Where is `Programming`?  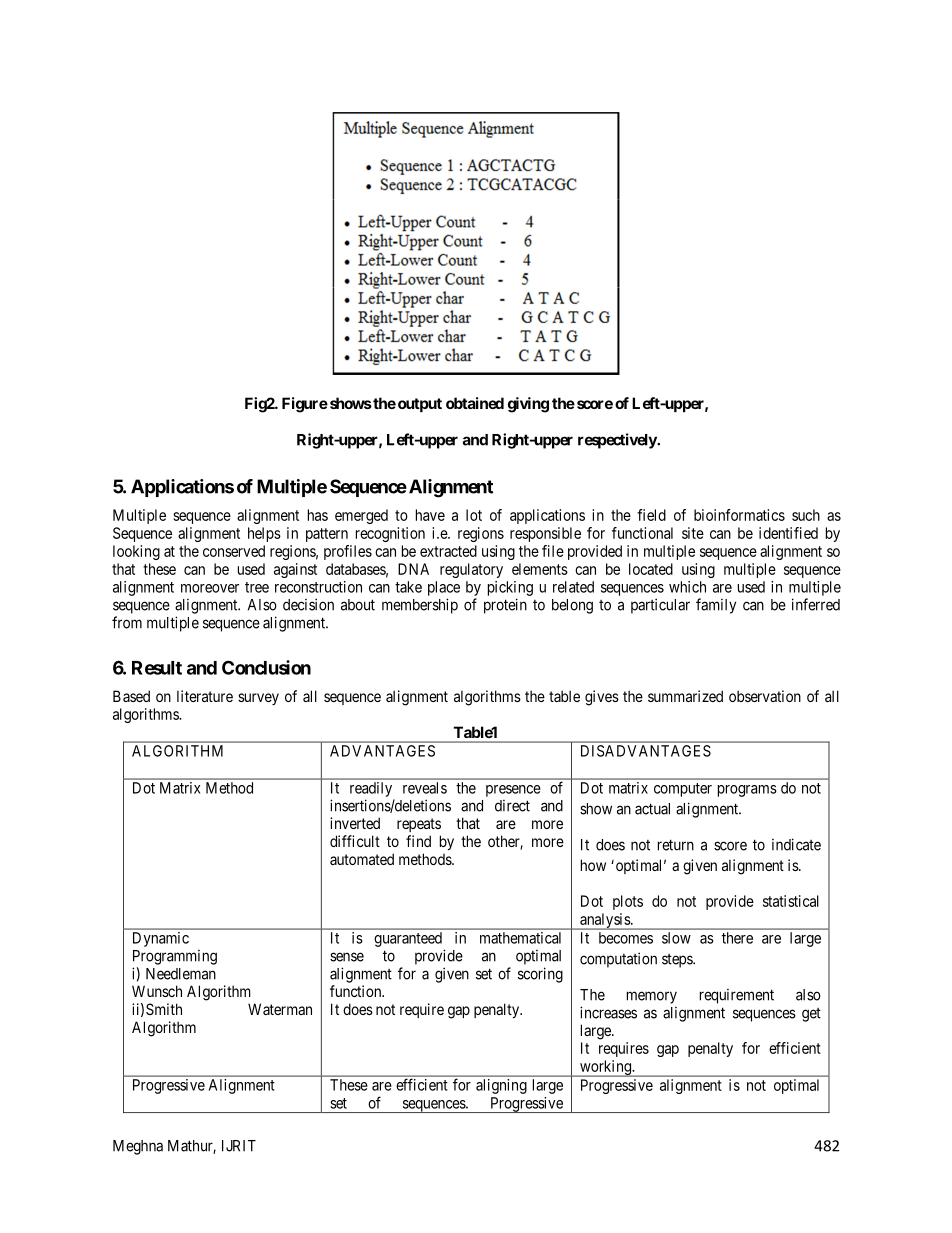
Programming is located at coordinates (175, 957).
